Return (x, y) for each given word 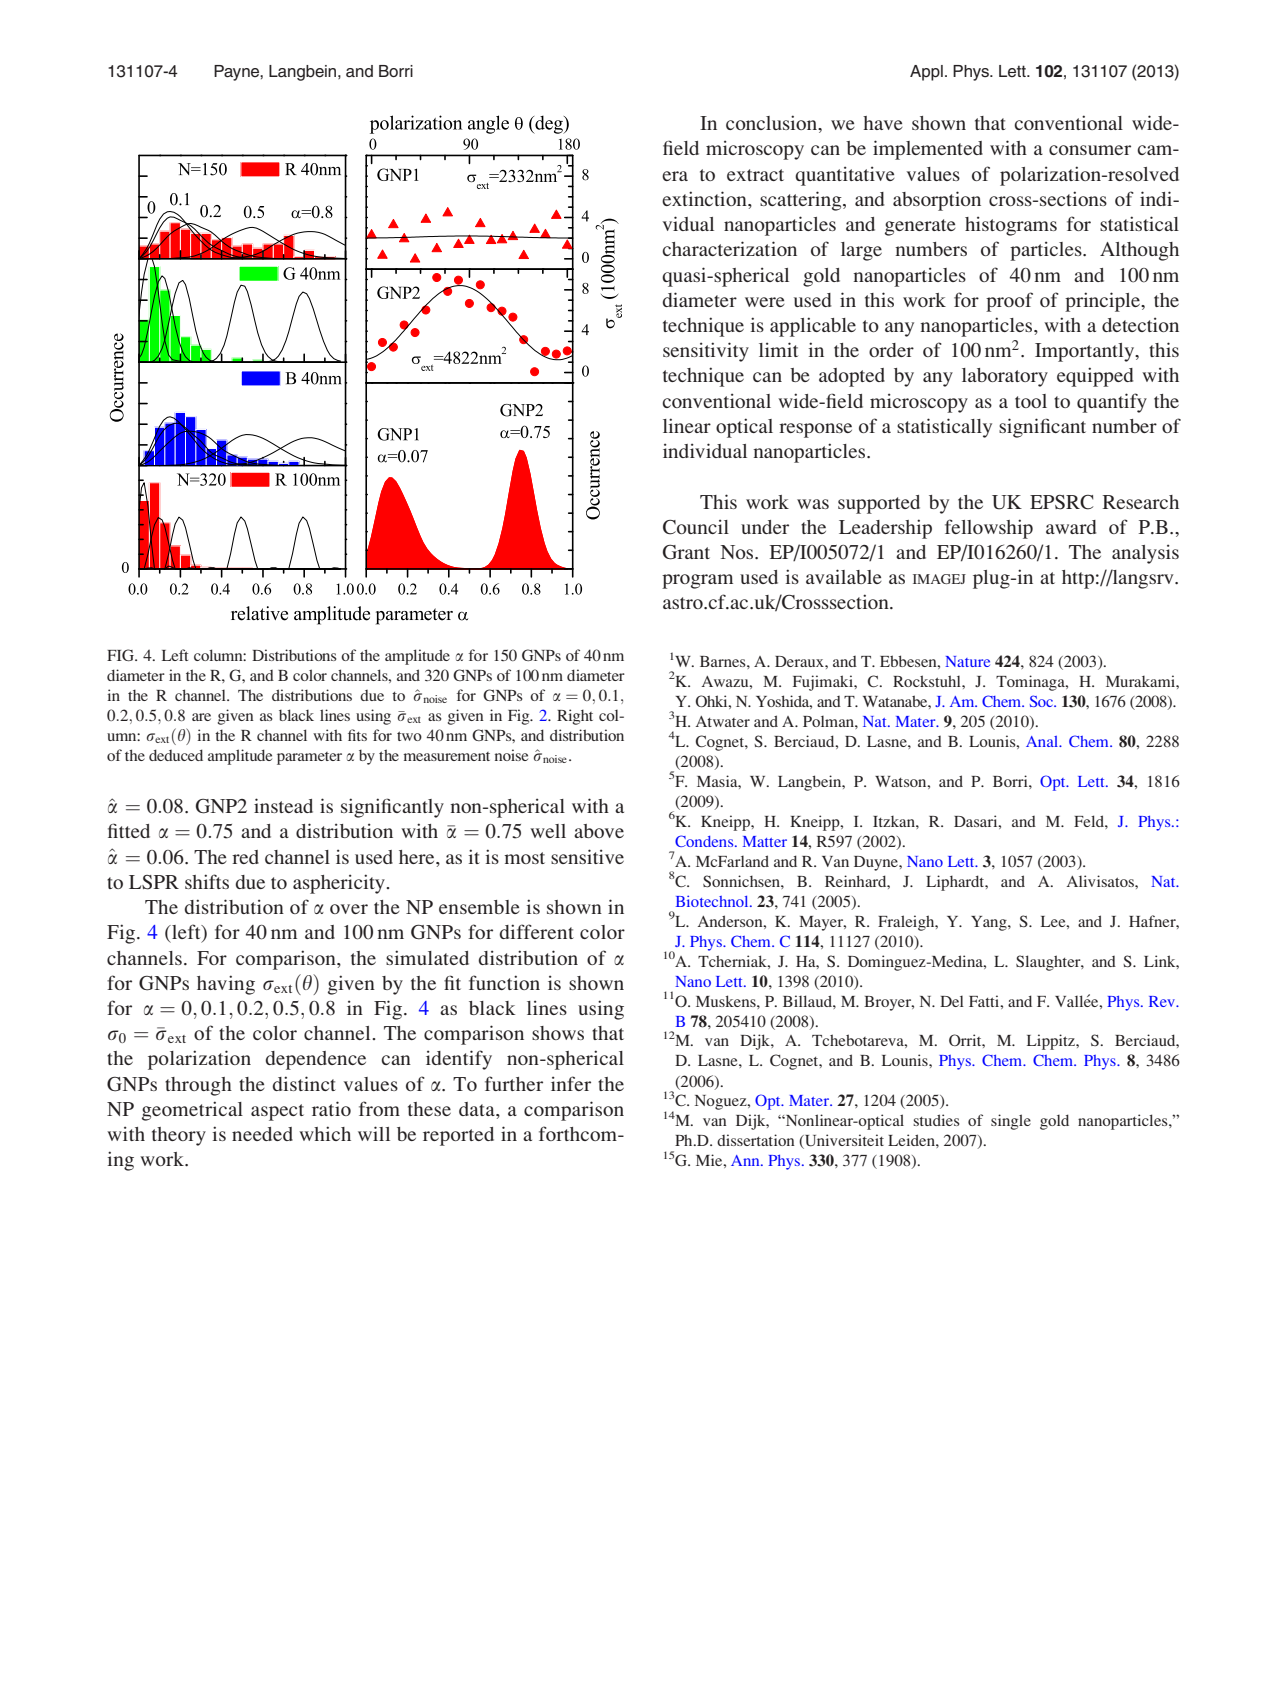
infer (571, 1083)
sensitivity (706, 352)
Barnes (724, 661)
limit (778, 349)
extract (755, 175)
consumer (1090, 150)
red (245, 857)
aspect (277, 1112)
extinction (705, 198)
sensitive (587, 856)
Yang (990, 923)
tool (1031, 401)
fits (357, 735)
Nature (967, 661)
